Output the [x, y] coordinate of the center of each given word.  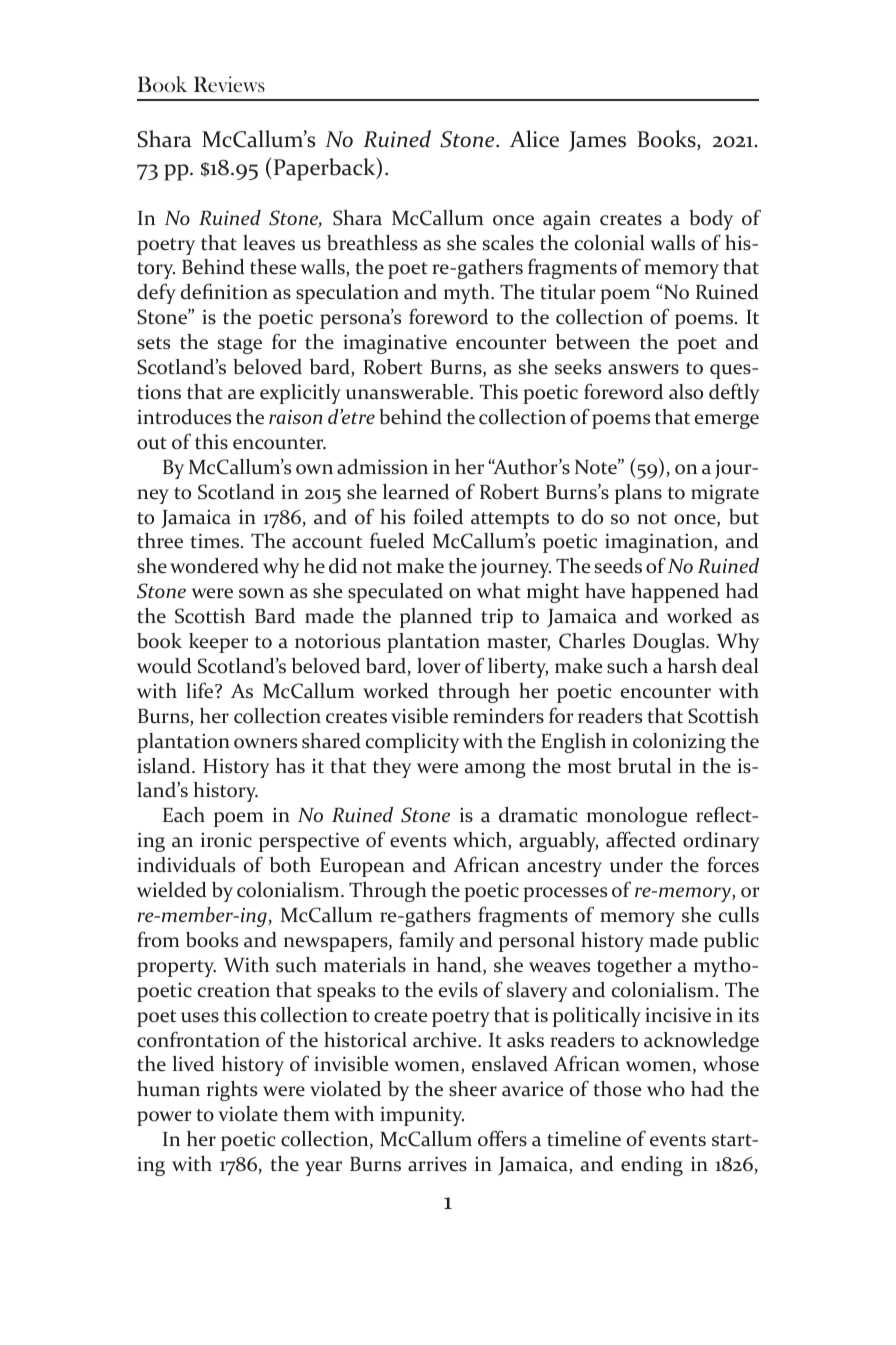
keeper [218, 643]
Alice [534, 139]
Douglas [670, 643]
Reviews [229, 84]
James [597, 141]
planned [436, 618]
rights [232, 1091]
